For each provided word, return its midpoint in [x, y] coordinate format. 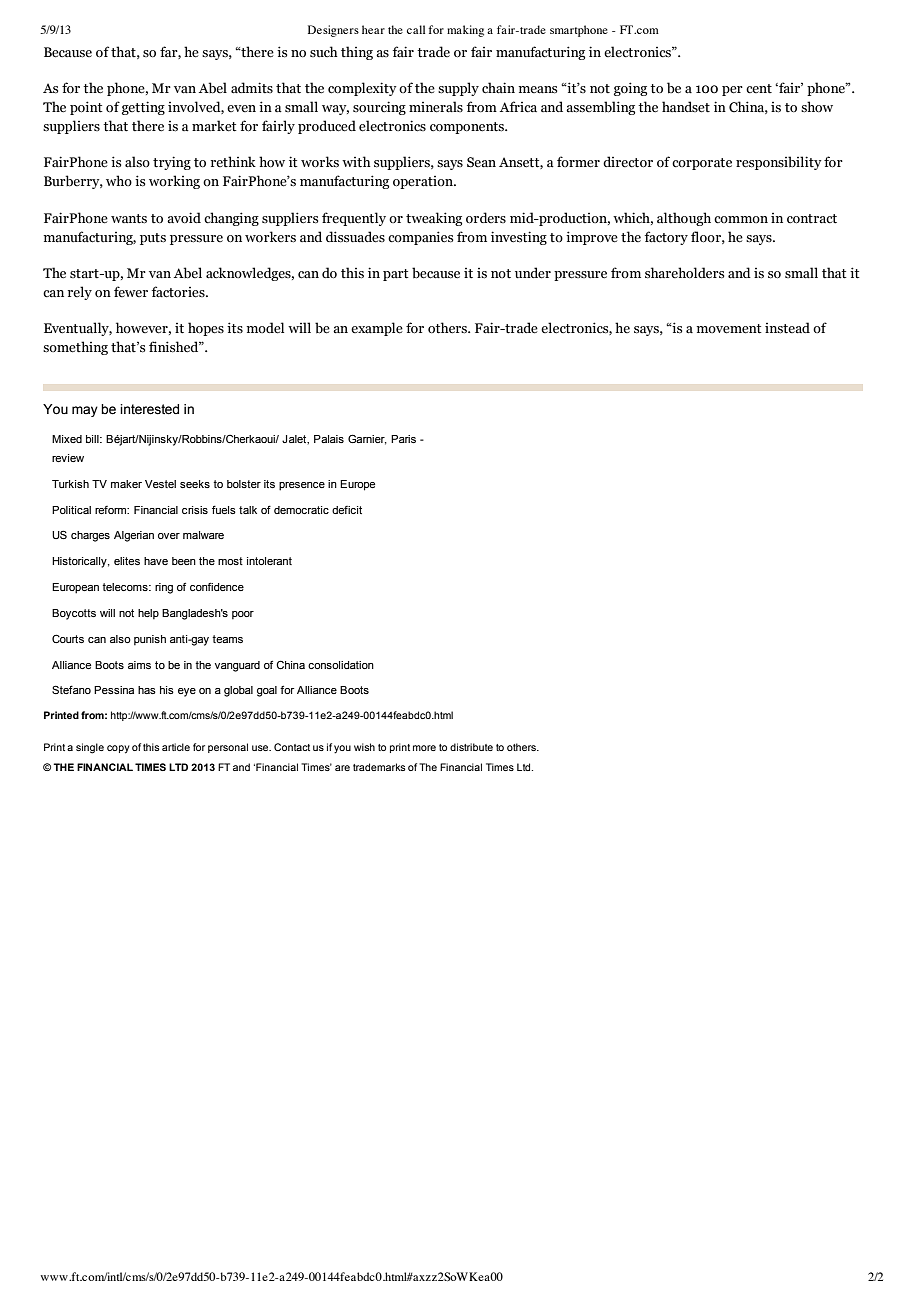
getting [143, 108]
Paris [403, 439]
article [176, 747]
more [424, 748]
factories [179, 292]
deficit [347, 510]
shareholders [684, 273]
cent [759, 88]
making [465, 31]
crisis [195, 510]
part [396, 275]
